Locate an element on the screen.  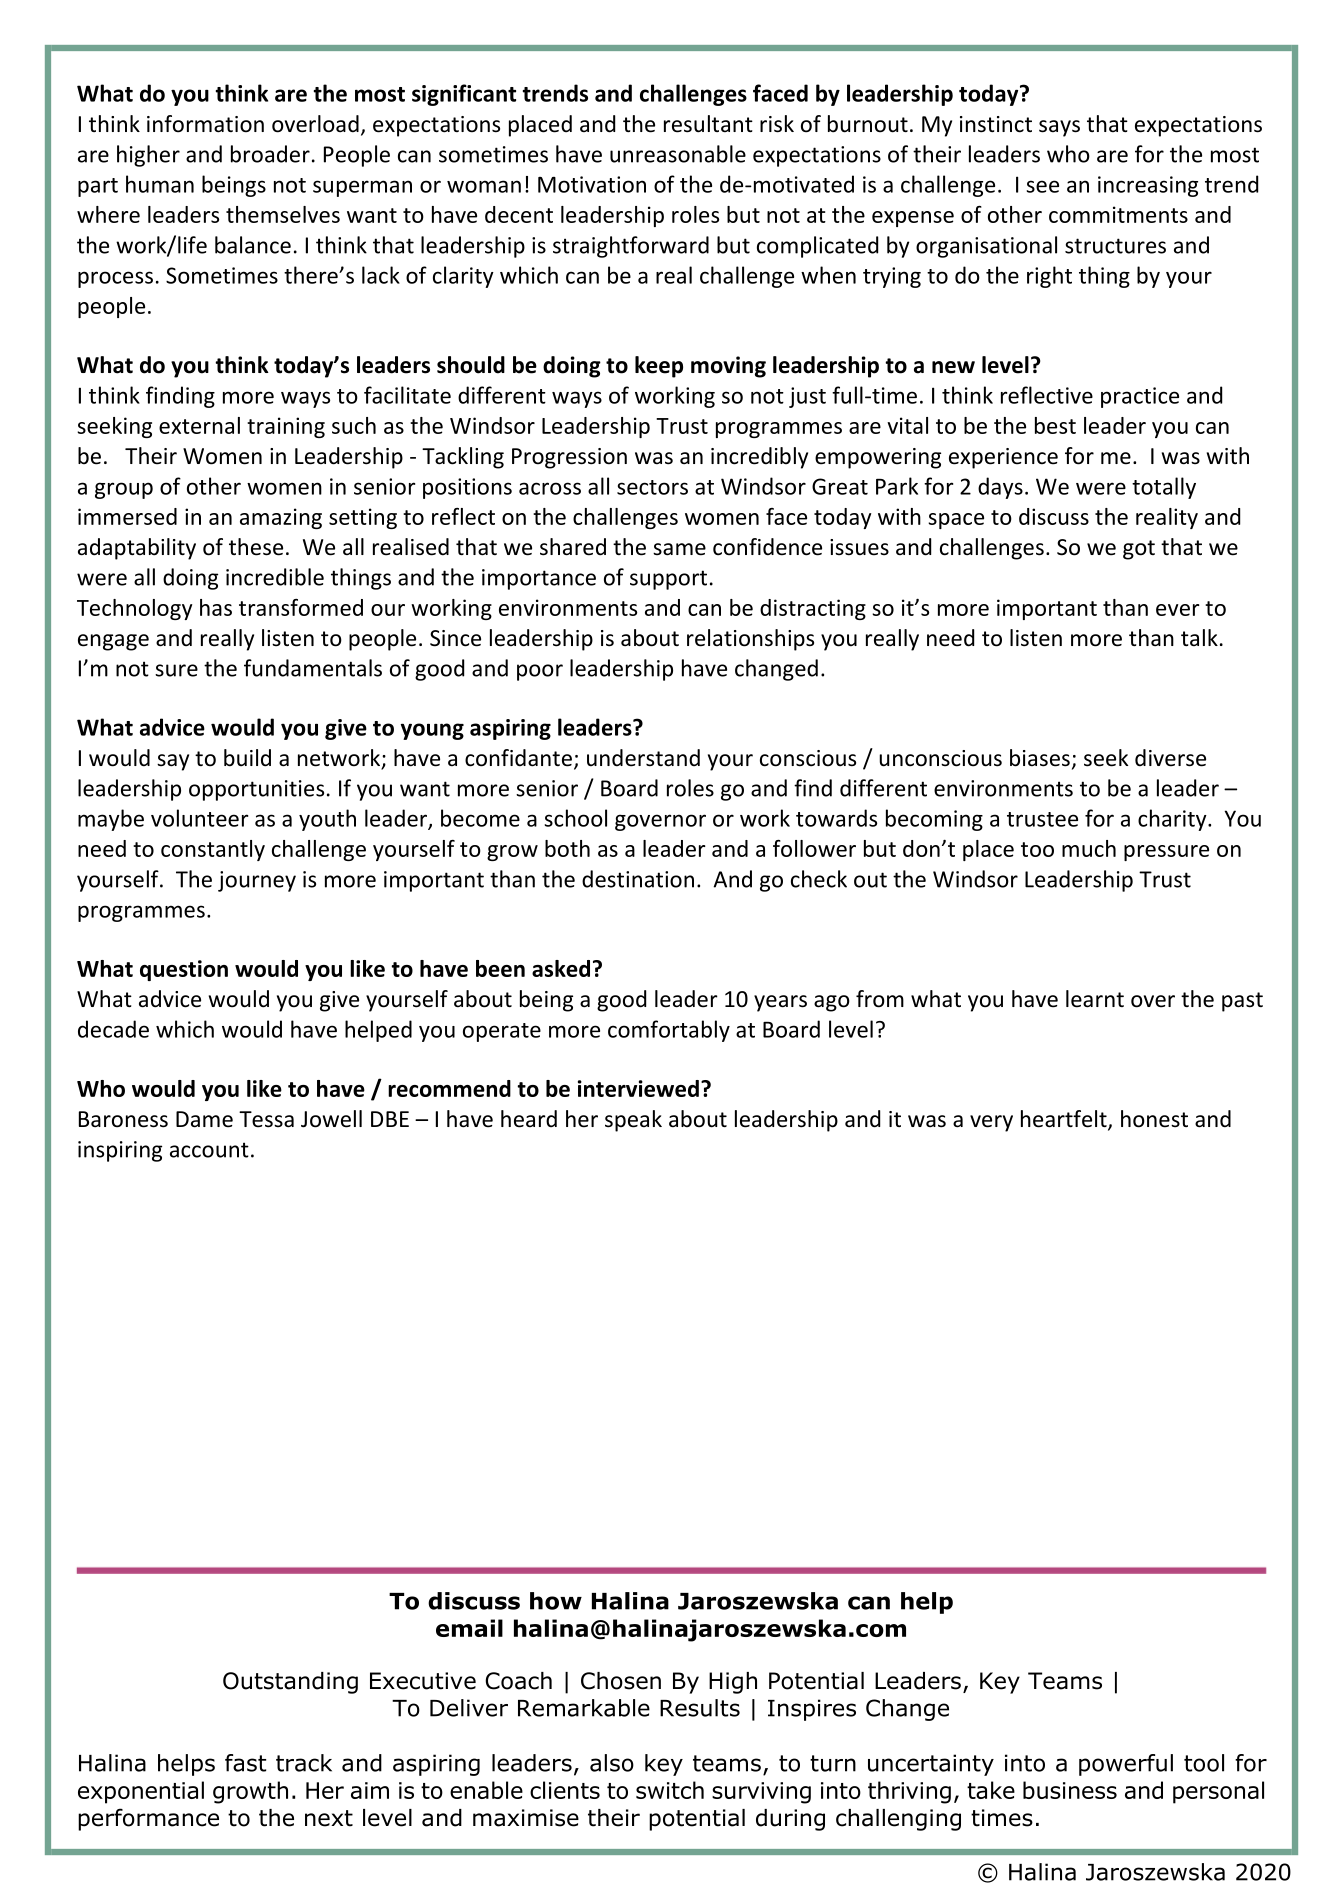
learnt is located at coordinates (1095, 999).
